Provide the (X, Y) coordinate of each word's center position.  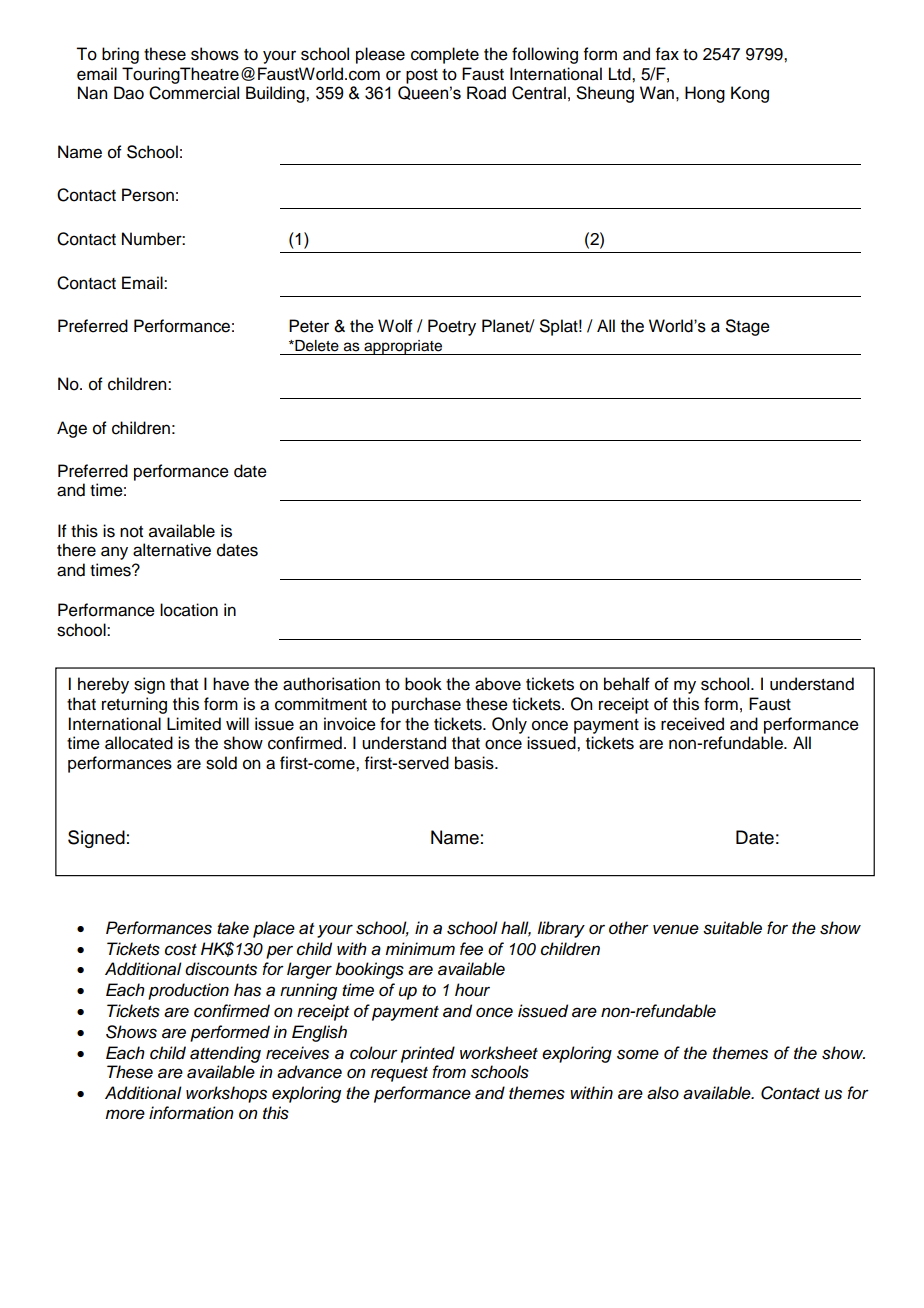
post (422, 76)
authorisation (331, 684)
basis (475, 763)
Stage (748, 327)
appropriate (403, 347)
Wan (657, 93)
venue (676, 929)
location (189, 610)
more (125, 1114)
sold (221, 763)
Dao (129, 93)
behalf (627, 684)
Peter (309, 326)
